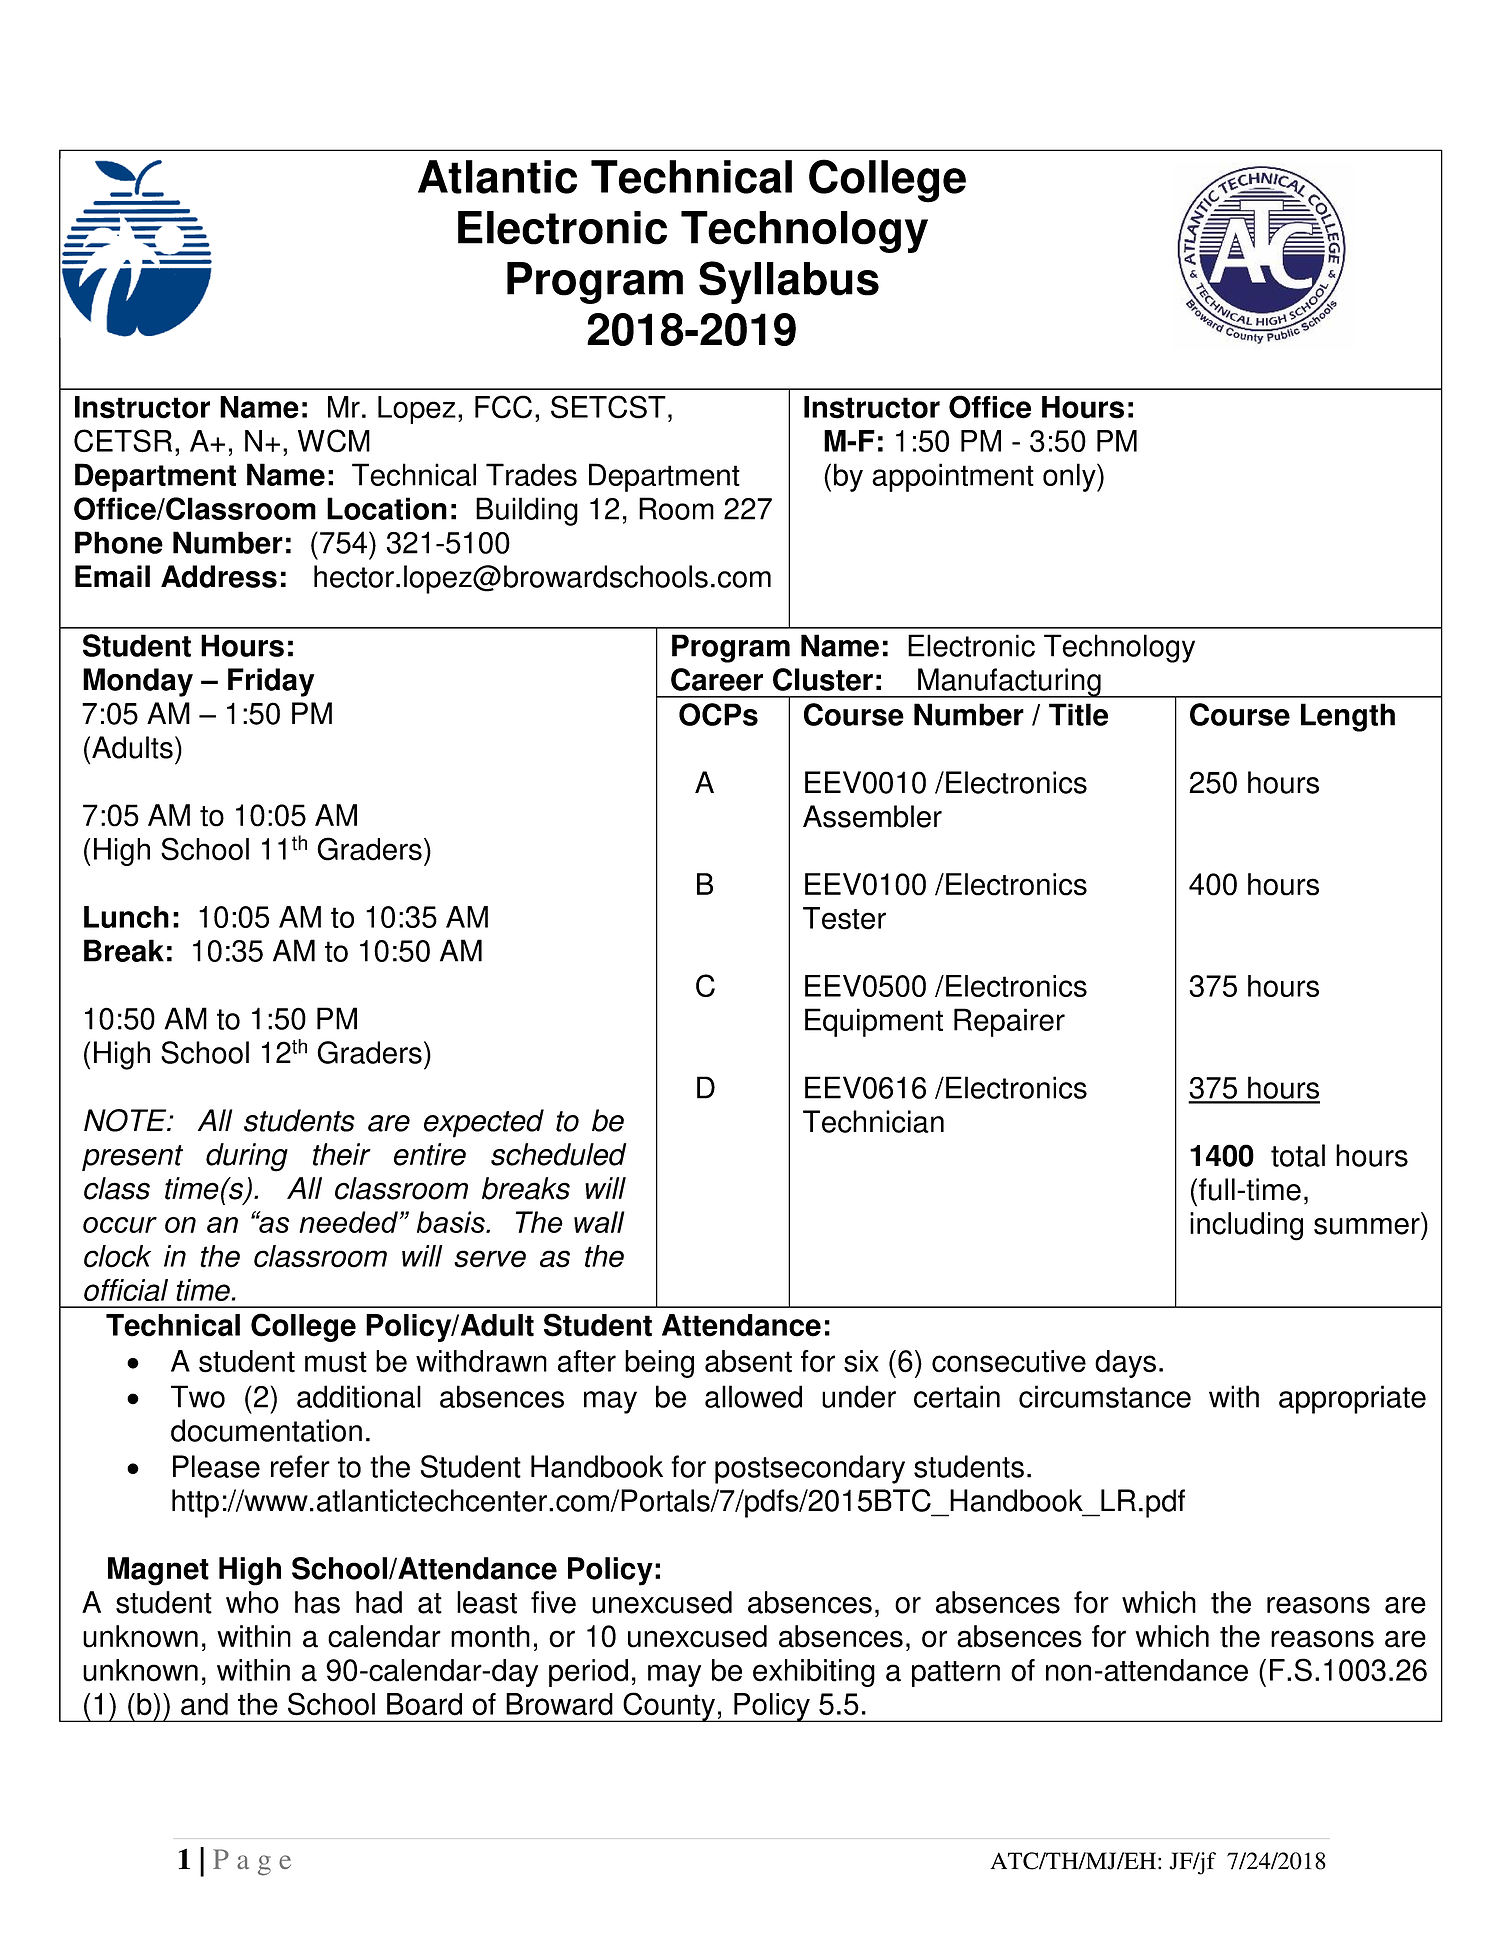 This page has width=1503, height=1946. What do you see at coordinates (1070, 477) in the page?
I see `only` at bounding box center [1070, 477].
